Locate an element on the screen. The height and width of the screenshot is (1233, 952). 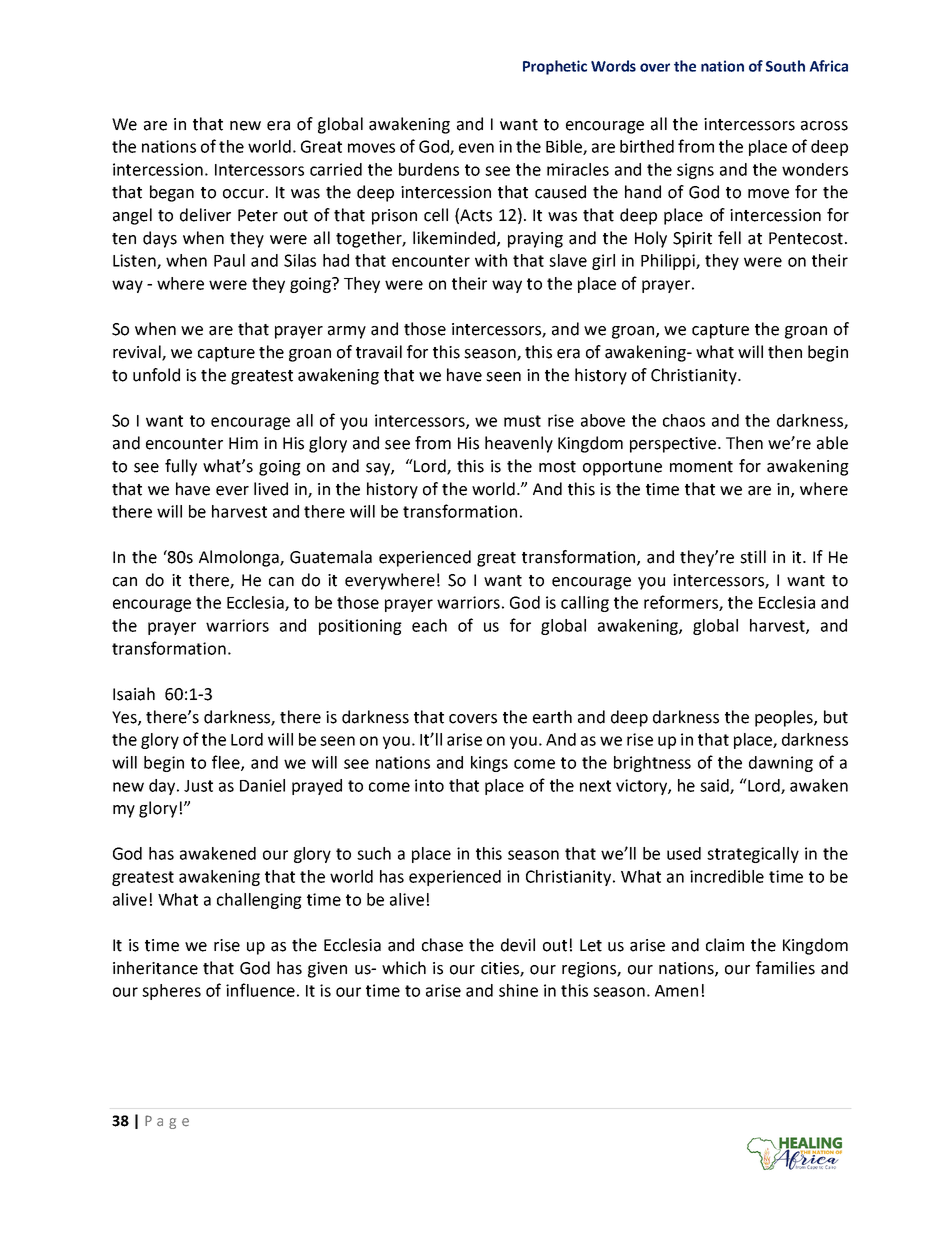
still is located at coordinates (753, 557).
